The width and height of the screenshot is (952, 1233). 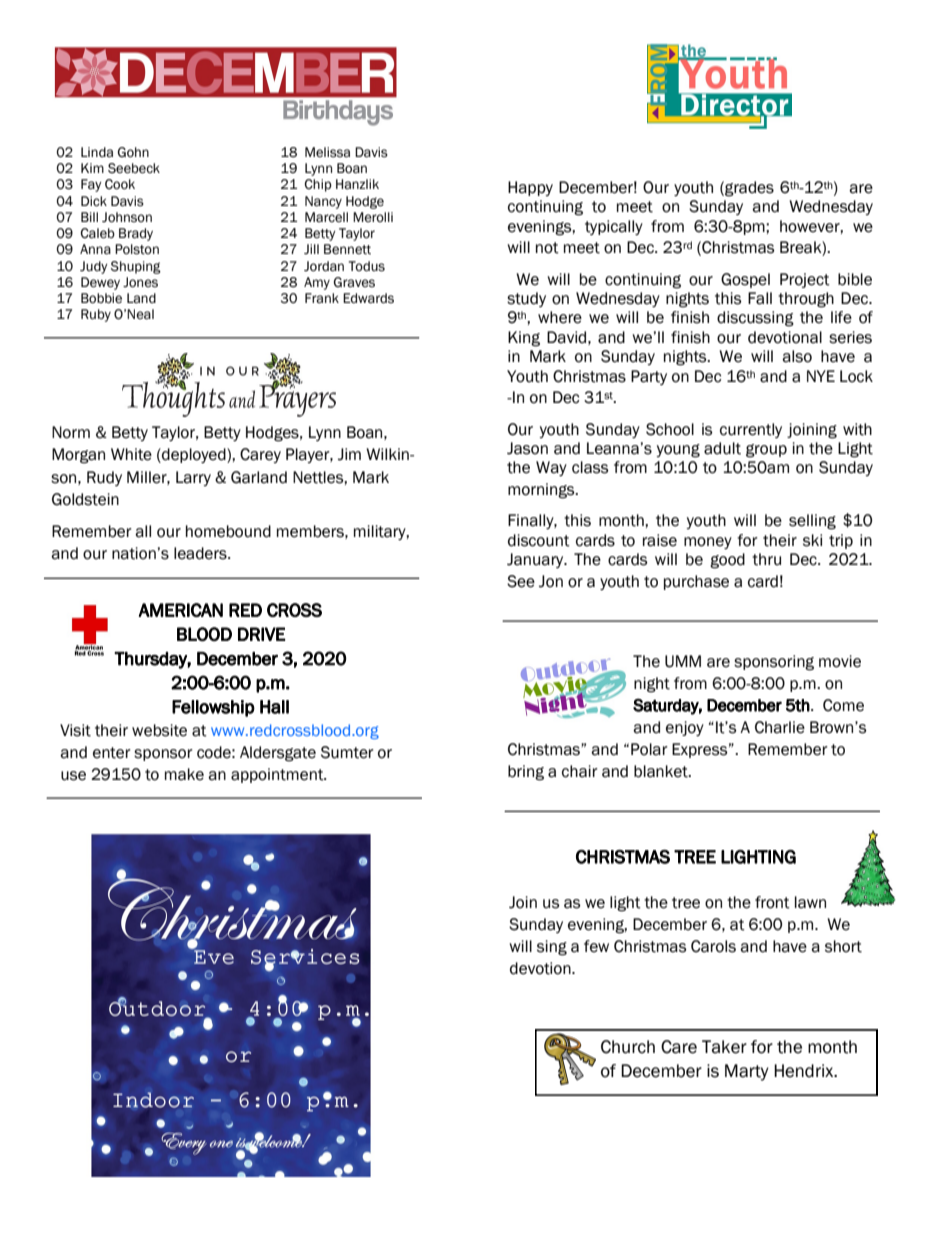 I want to click on Church, so click(x=628, y=1047).
